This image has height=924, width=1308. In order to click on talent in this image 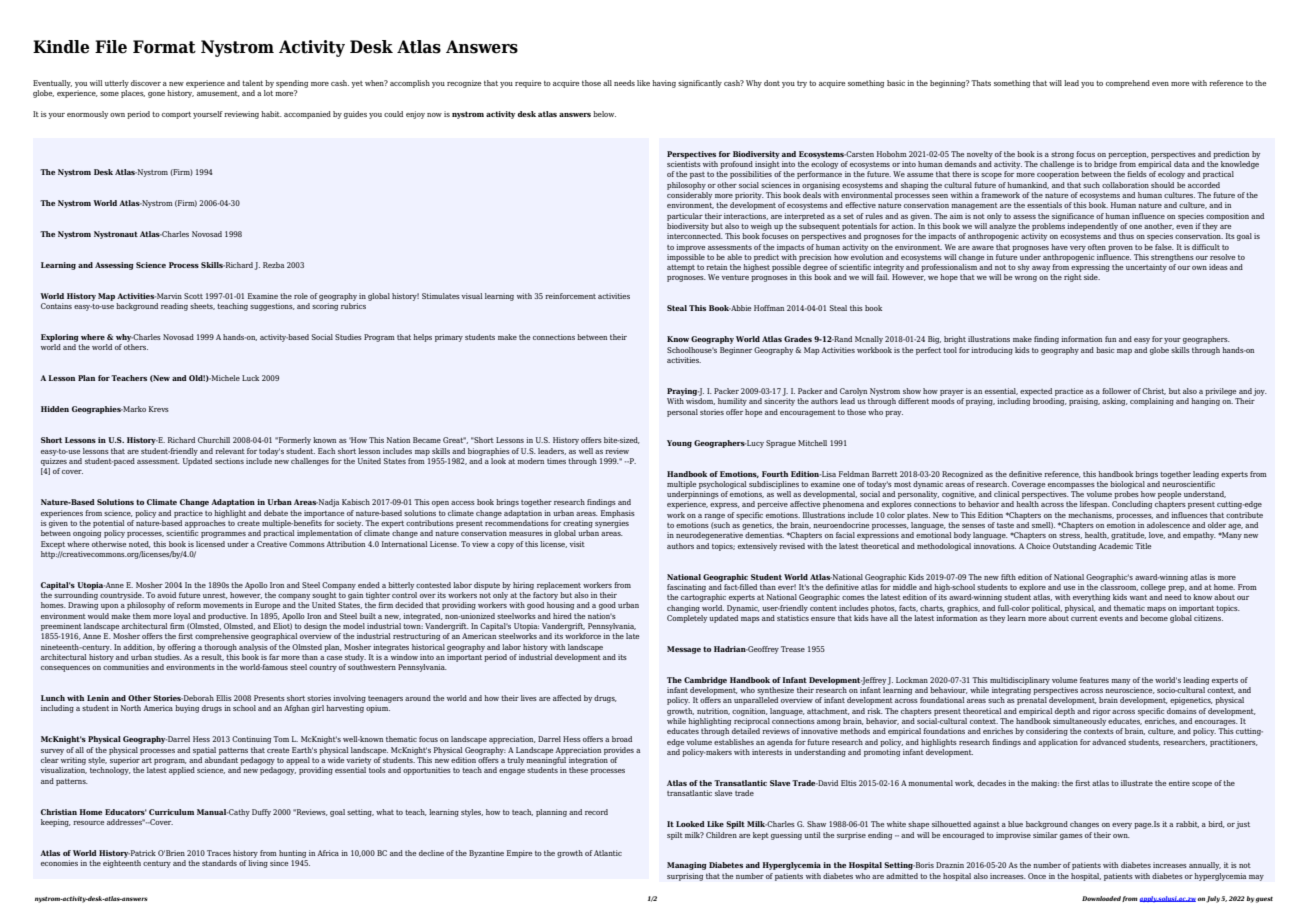, I will do `click(252, 83)`.
